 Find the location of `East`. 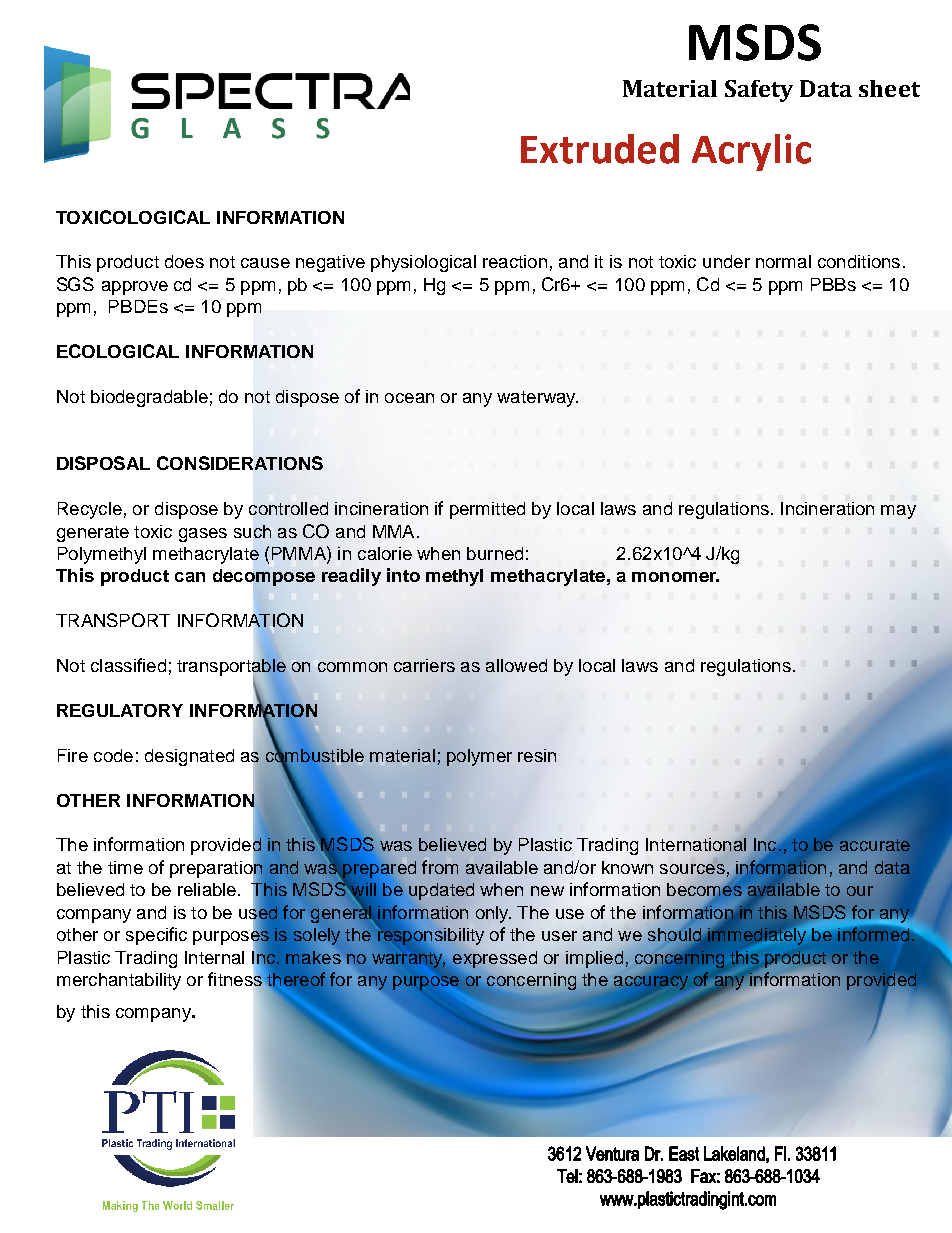

East is located at coordinates (684, 1153).
